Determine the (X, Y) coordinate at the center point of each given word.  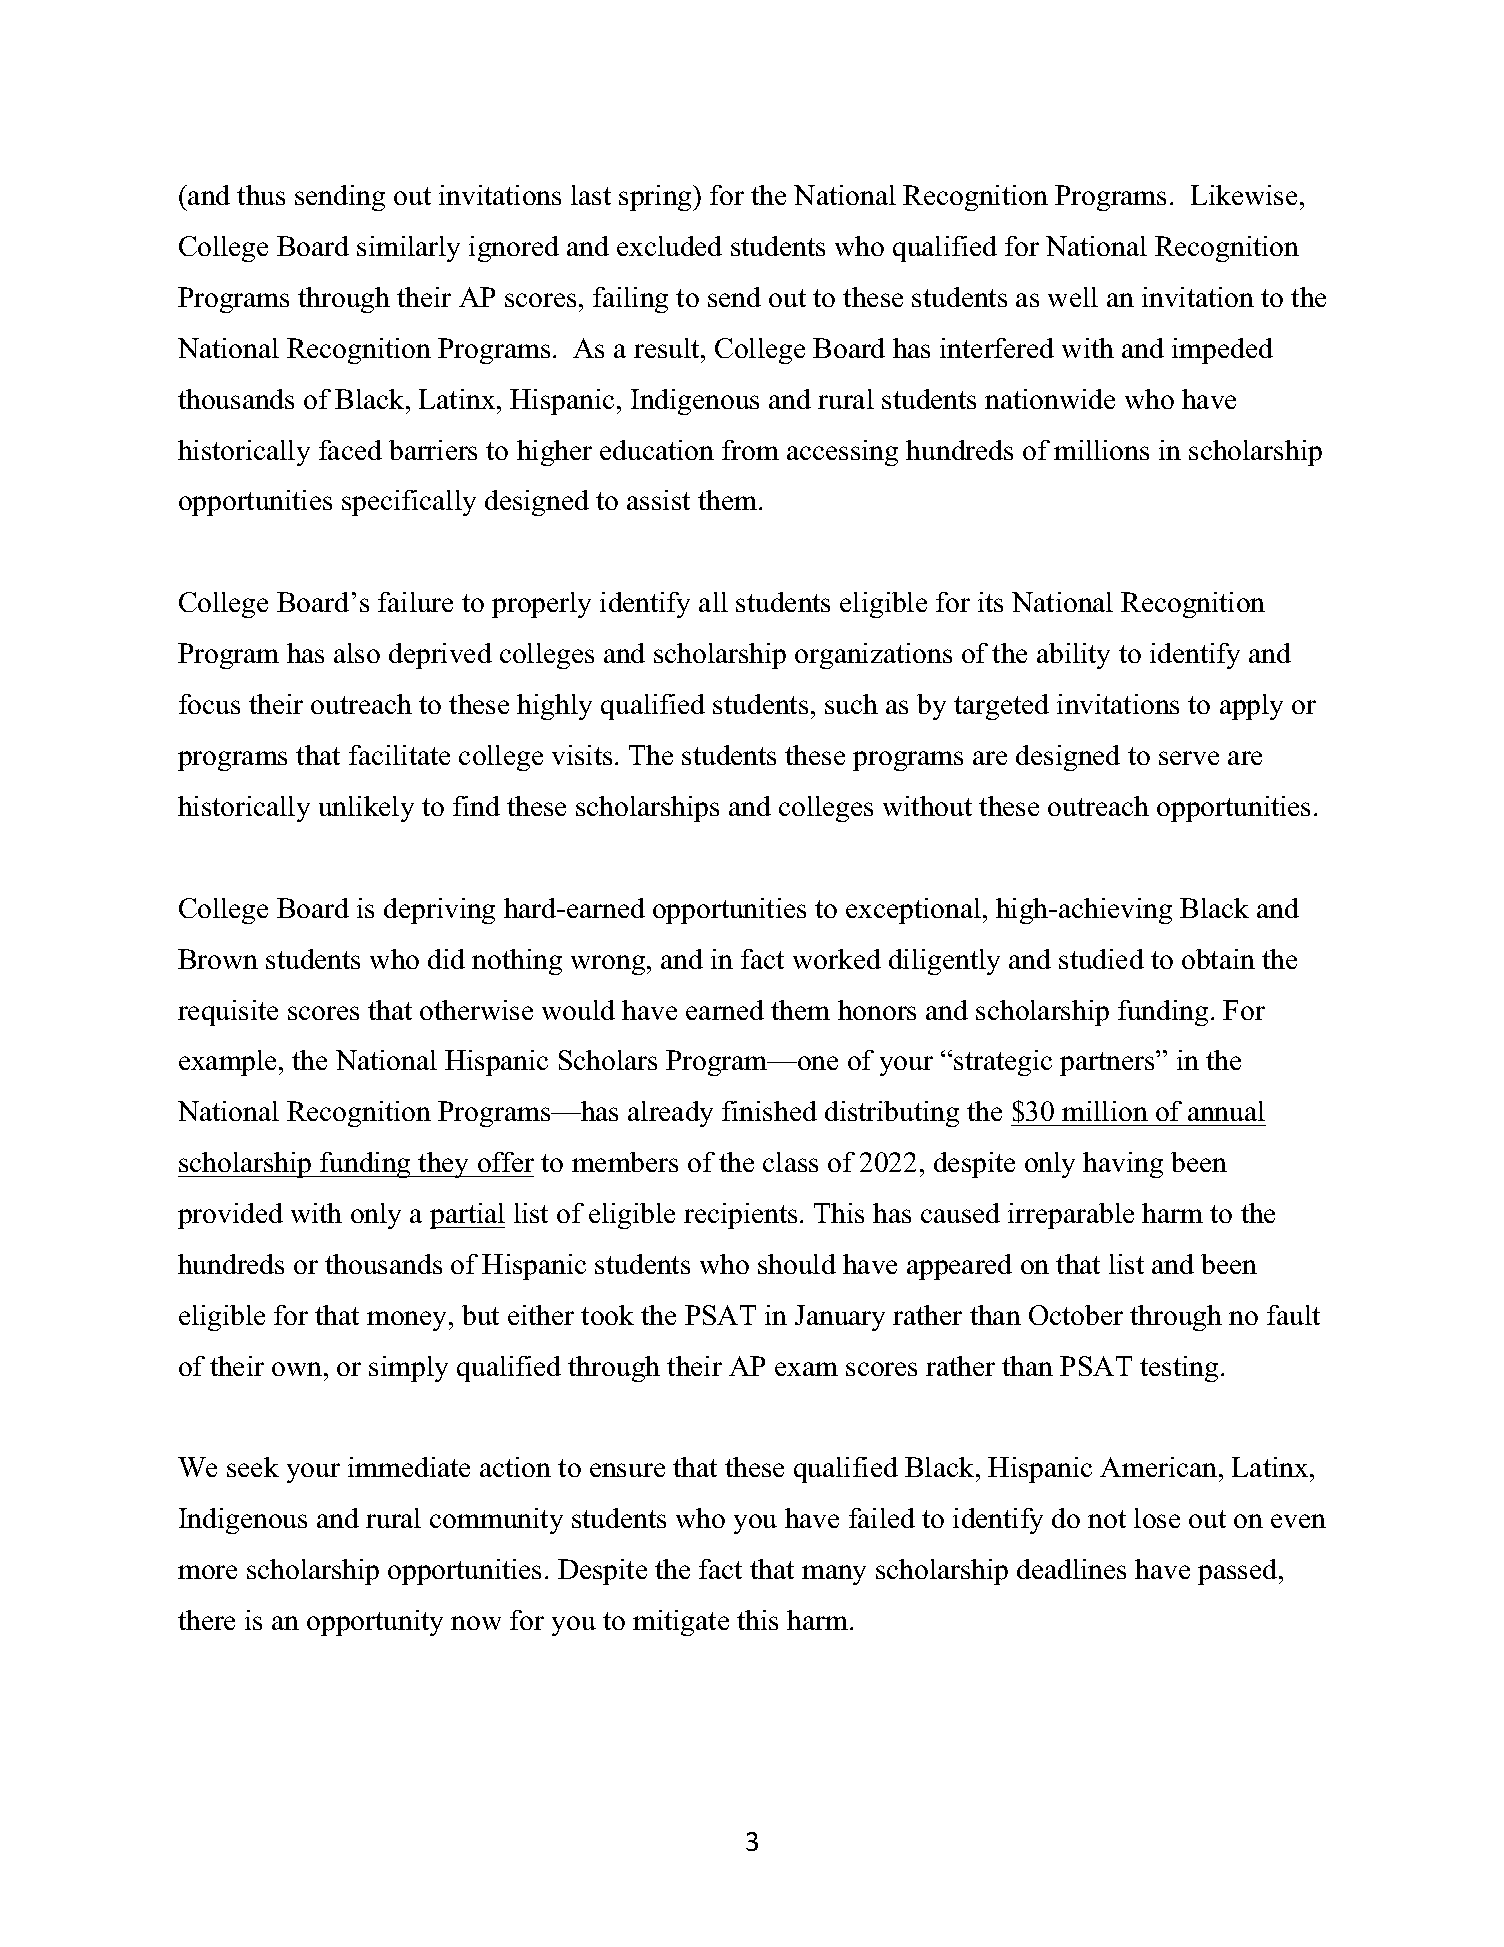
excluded (669, 246)
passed (1239, 1572)
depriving (439, 911)
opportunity (375, 1623)
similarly (408, 249)
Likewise (1244, 195)
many (834, 1575)
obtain (1218, 959)
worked (837, 959)
